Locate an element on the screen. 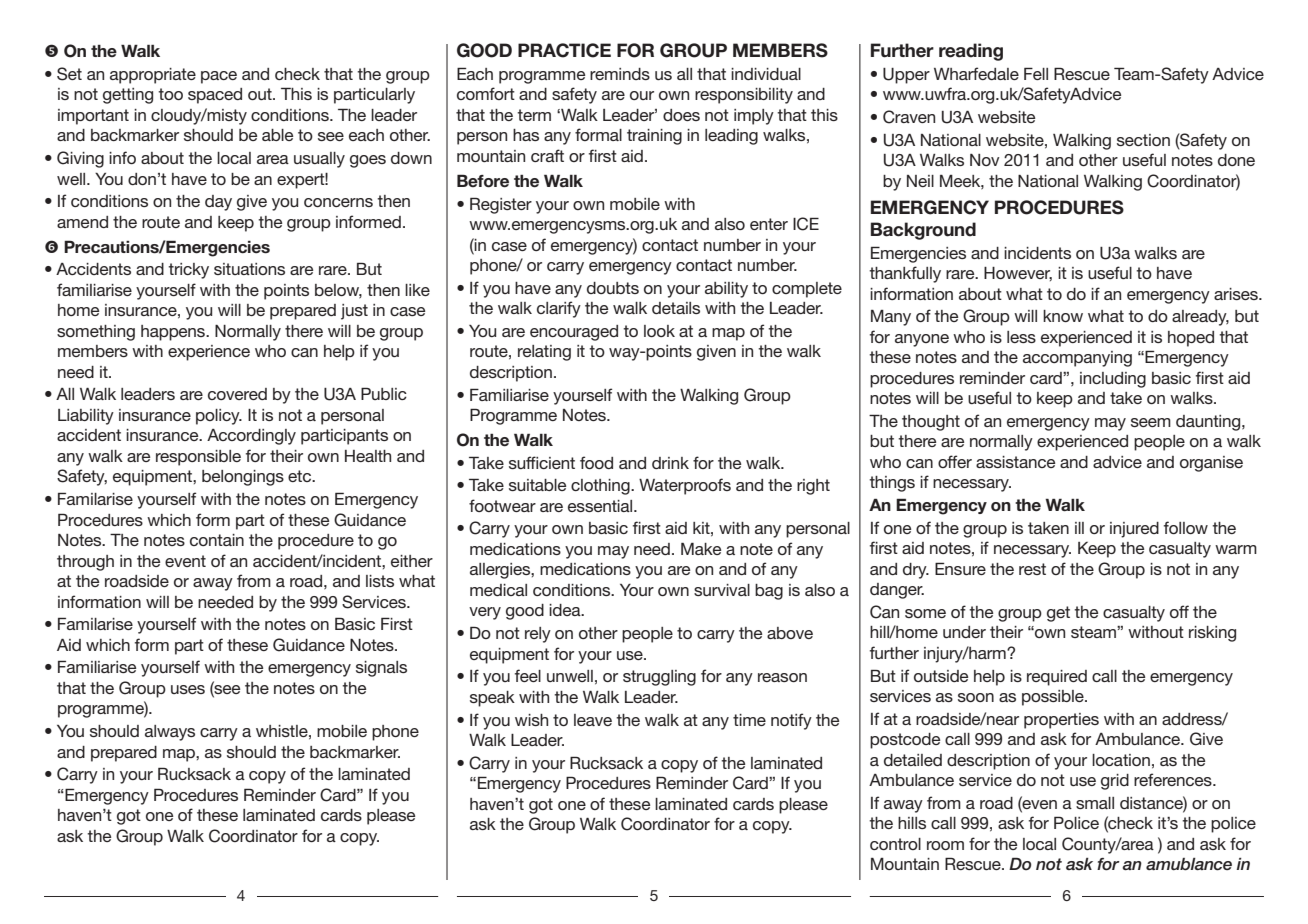 This screenshot has height=924, width=1308. rest is located at coordinates (1032, 569).
